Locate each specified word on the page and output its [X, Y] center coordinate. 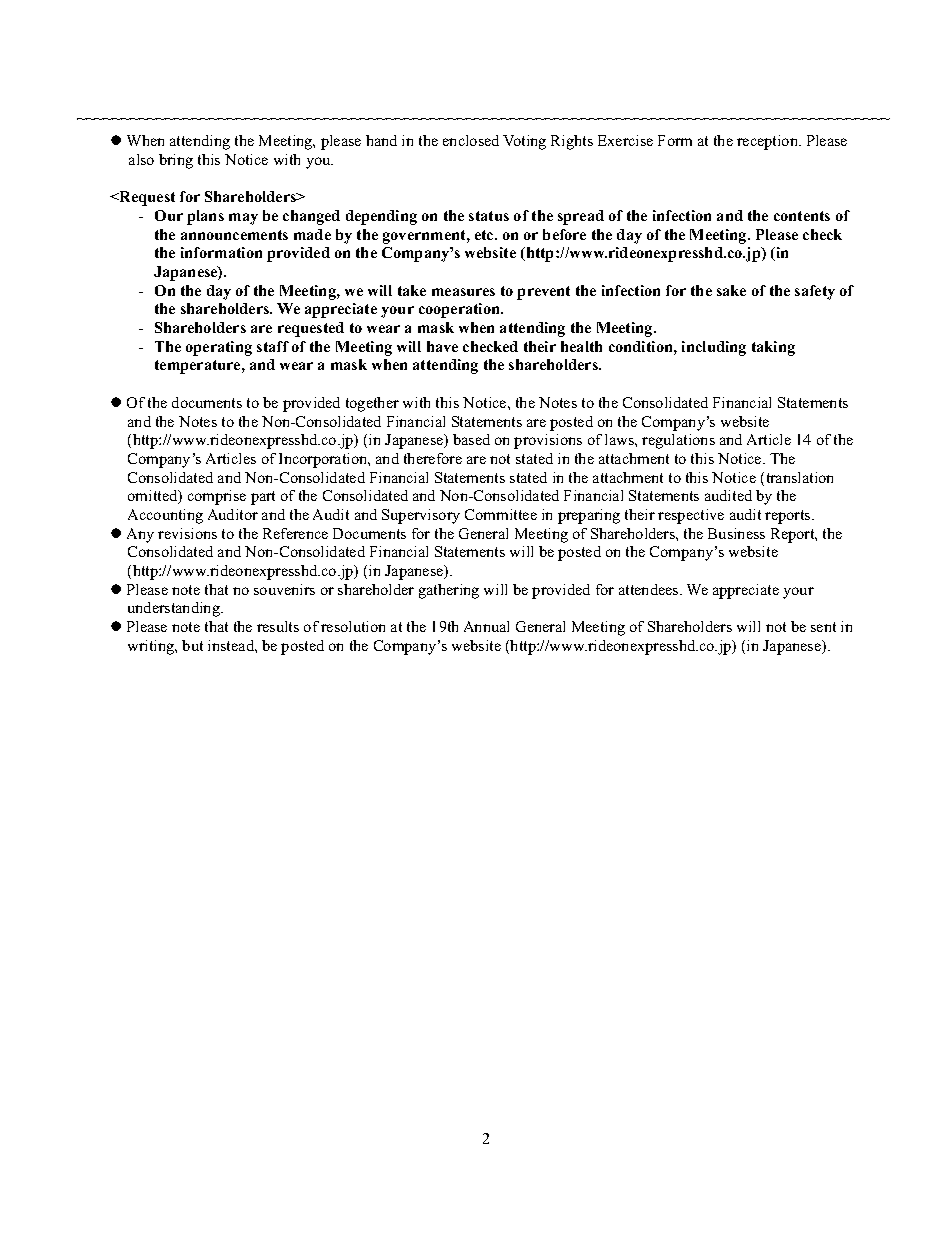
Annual [486, 626]
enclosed [471, 140]
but [192, 645]
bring [176, 161]
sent [823, 627]
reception [769, 142]
